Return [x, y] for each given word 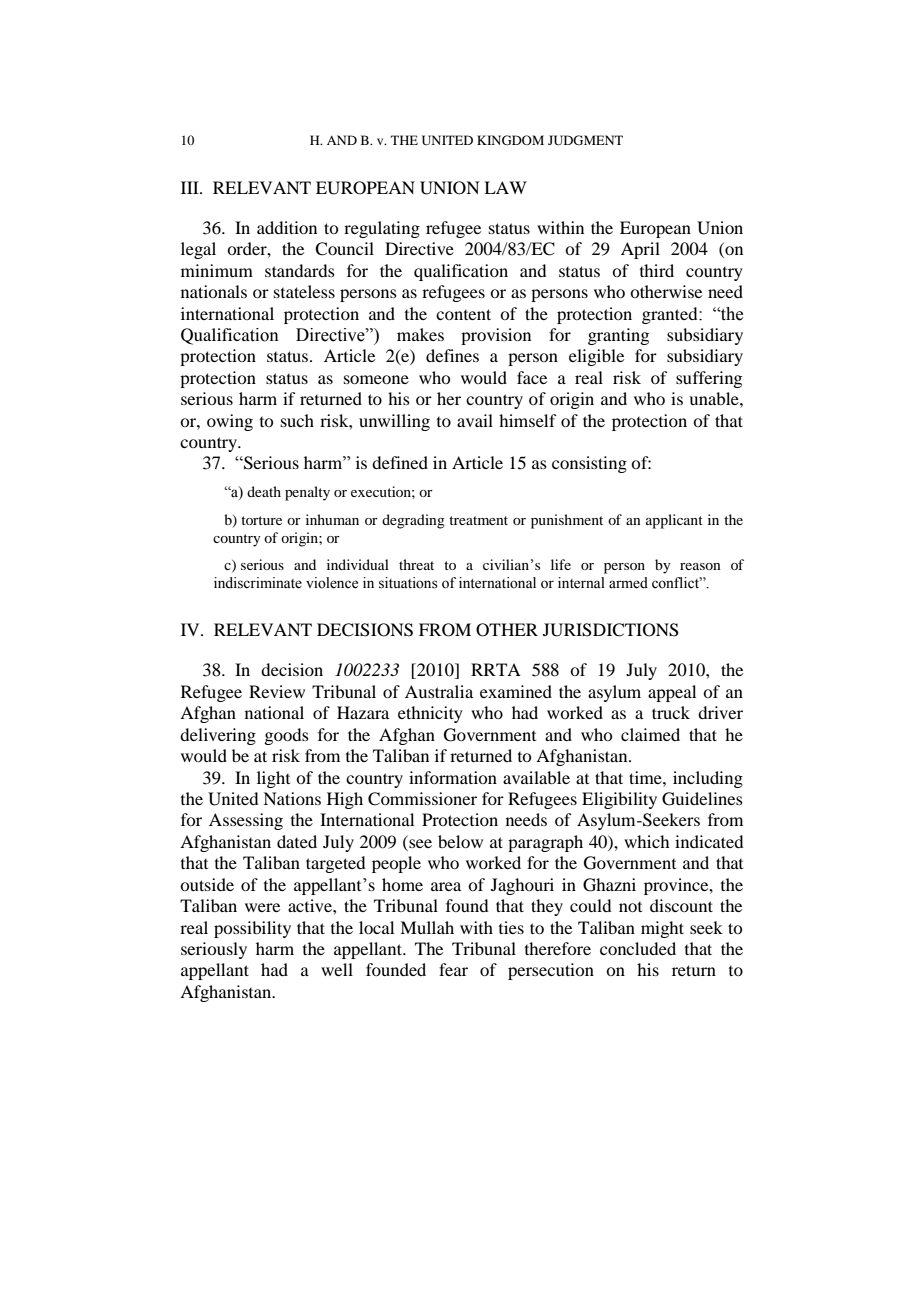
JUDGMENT [585, 140]
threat [416, 564]
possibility [252, 929]
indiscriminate [258, 583]
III [191, 187]
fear [453, 969]
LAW [505, 187]
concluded [638, 948]
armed [628, 583]
